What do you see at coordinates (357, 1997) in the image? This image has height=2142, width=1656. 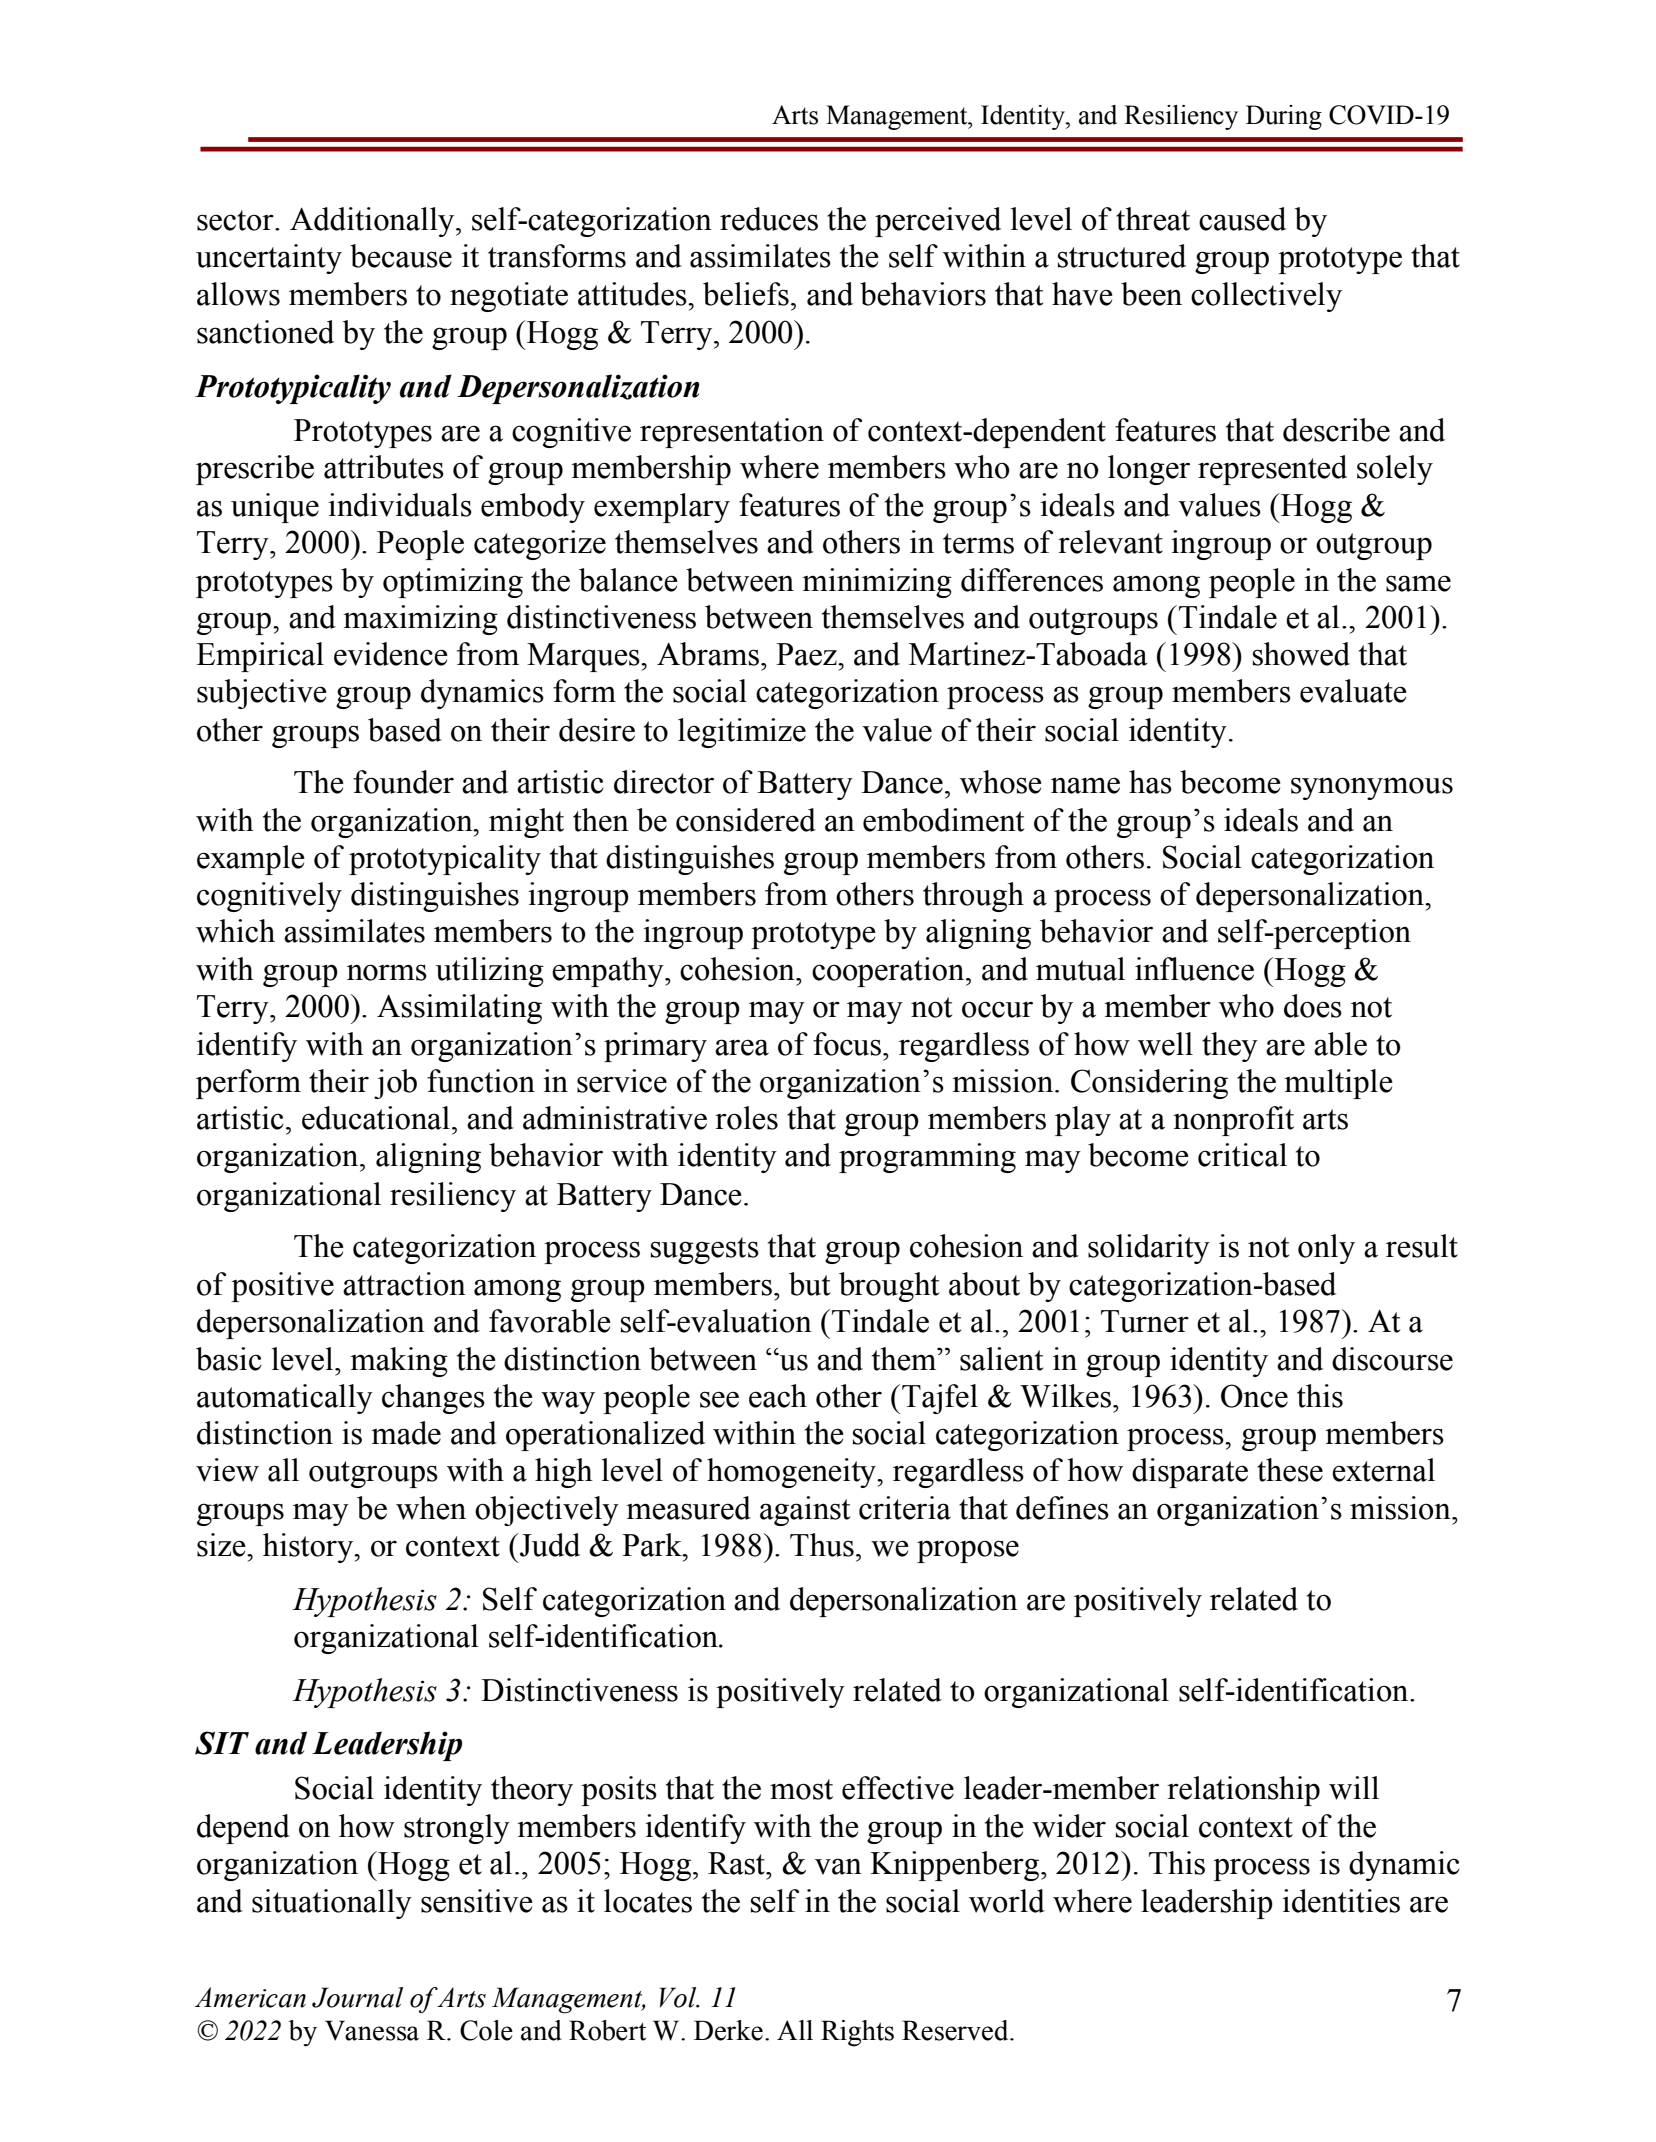 I see `Journal` at bounding box center [357, 1997].
